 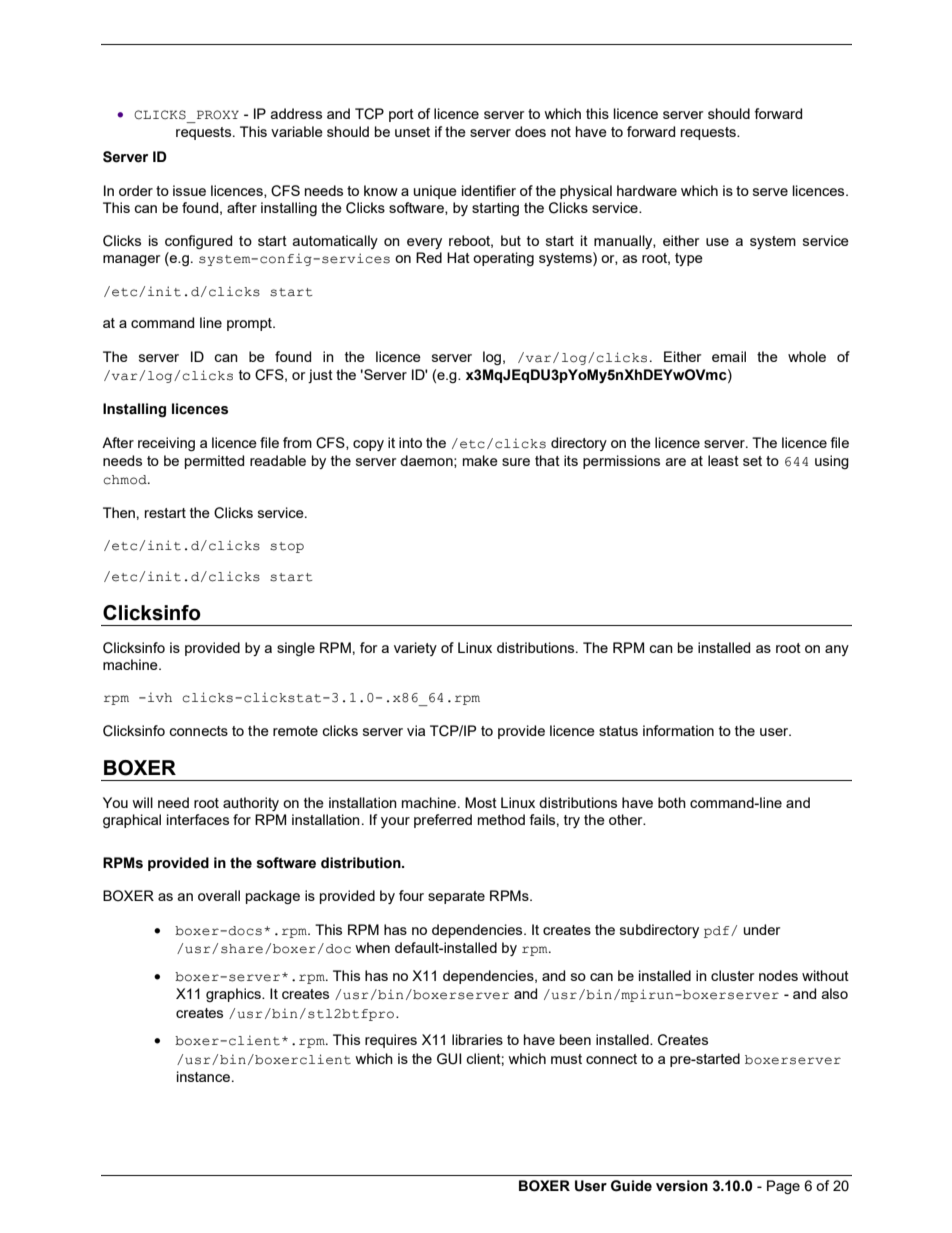 What do you see at coordinates (729, 356) in the document?
I see `email` at bounding box center [729, 356].
